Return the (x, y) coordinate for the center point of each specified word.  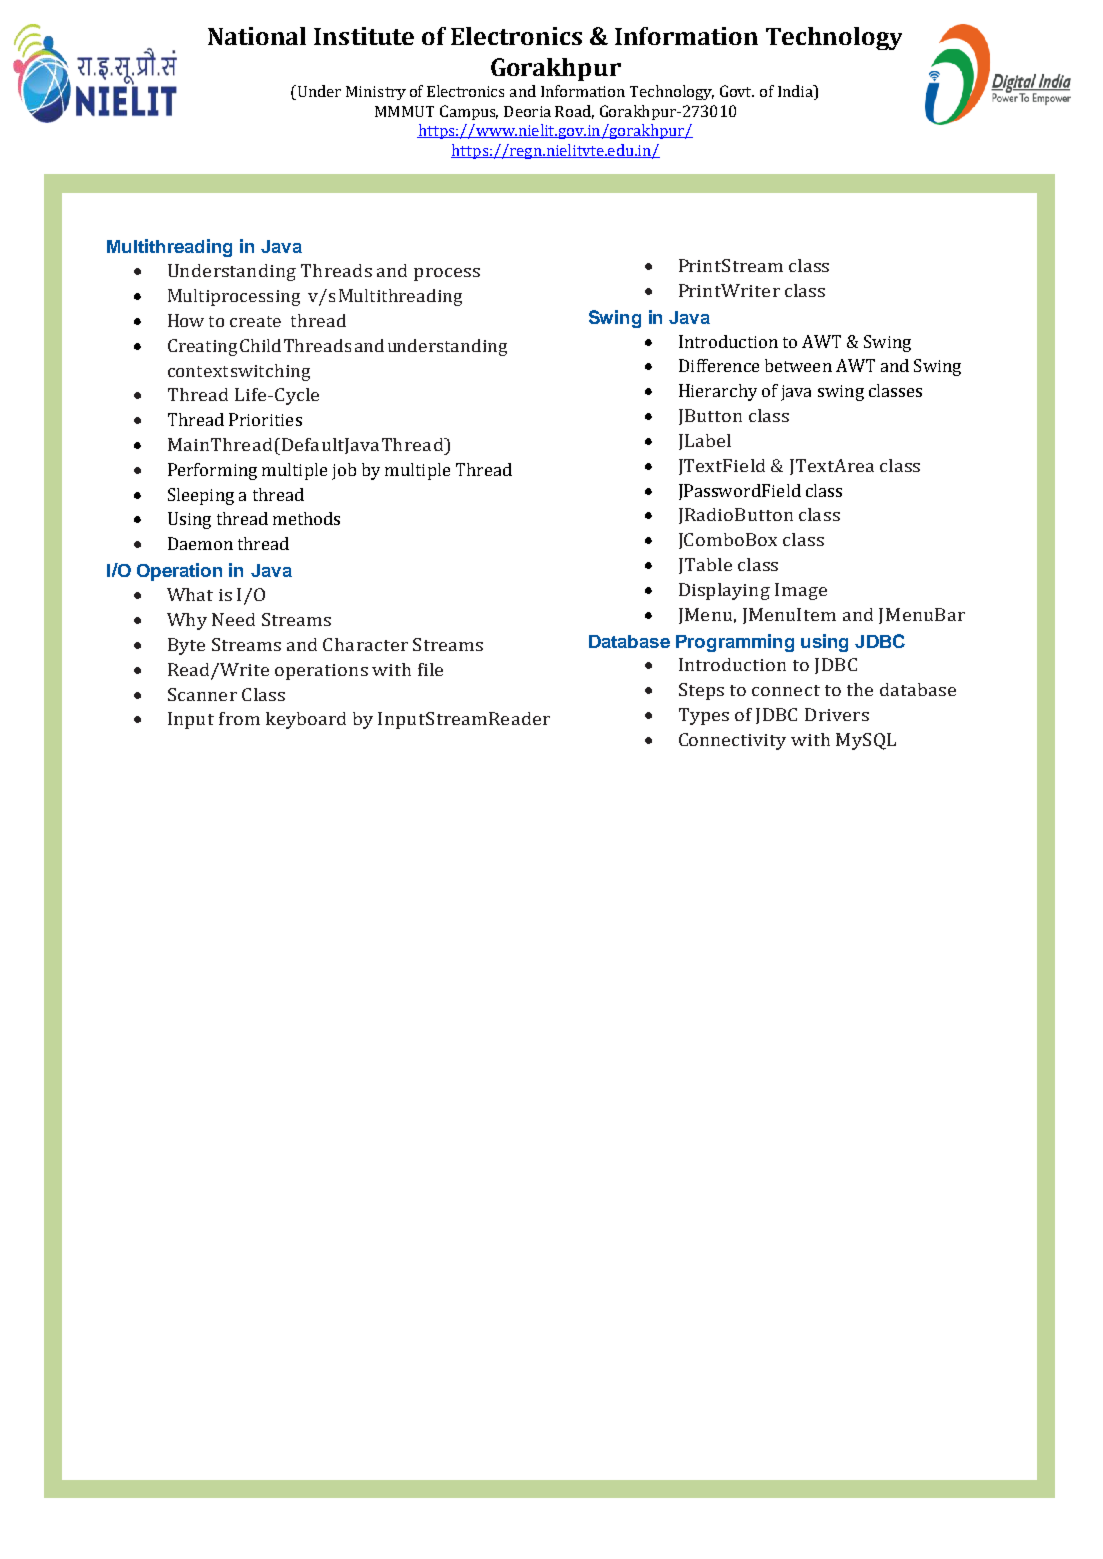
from (239, 718)
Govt (737, 91)
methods (306, 518)
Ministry (376, 93)
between (798, 365)
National (257, 36)
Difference (719, 365)
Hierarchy (718, 392)
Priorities (265, 419)
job (344, 471)
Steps (701, 691)
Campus (469, 112)
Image (801, 591)
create (255, 321)
